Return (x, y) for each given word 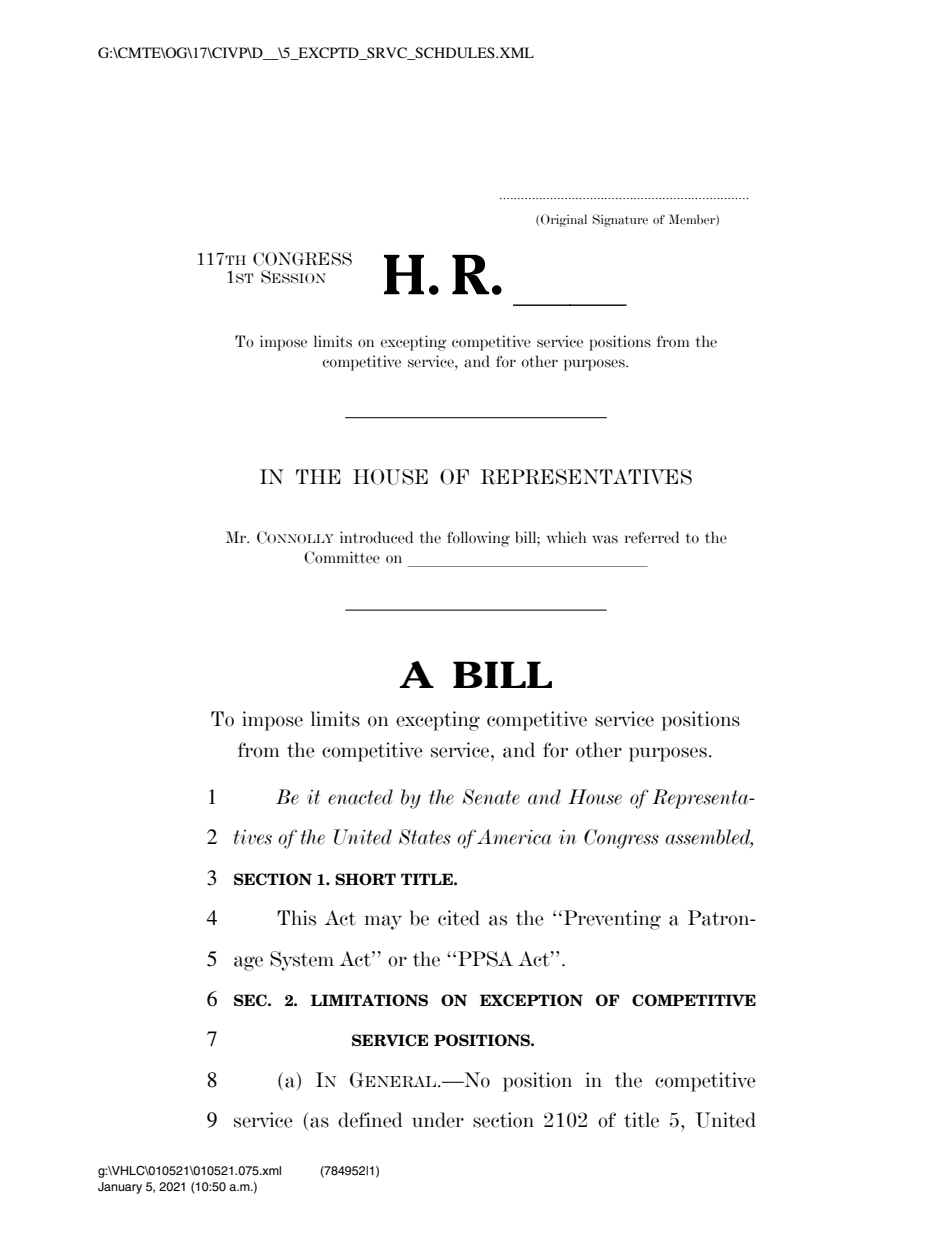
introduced (376, 537)
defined (370, 1120)
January (120, 1188)
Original (564, 220)
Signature (620, 220)
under (438, 1120)
